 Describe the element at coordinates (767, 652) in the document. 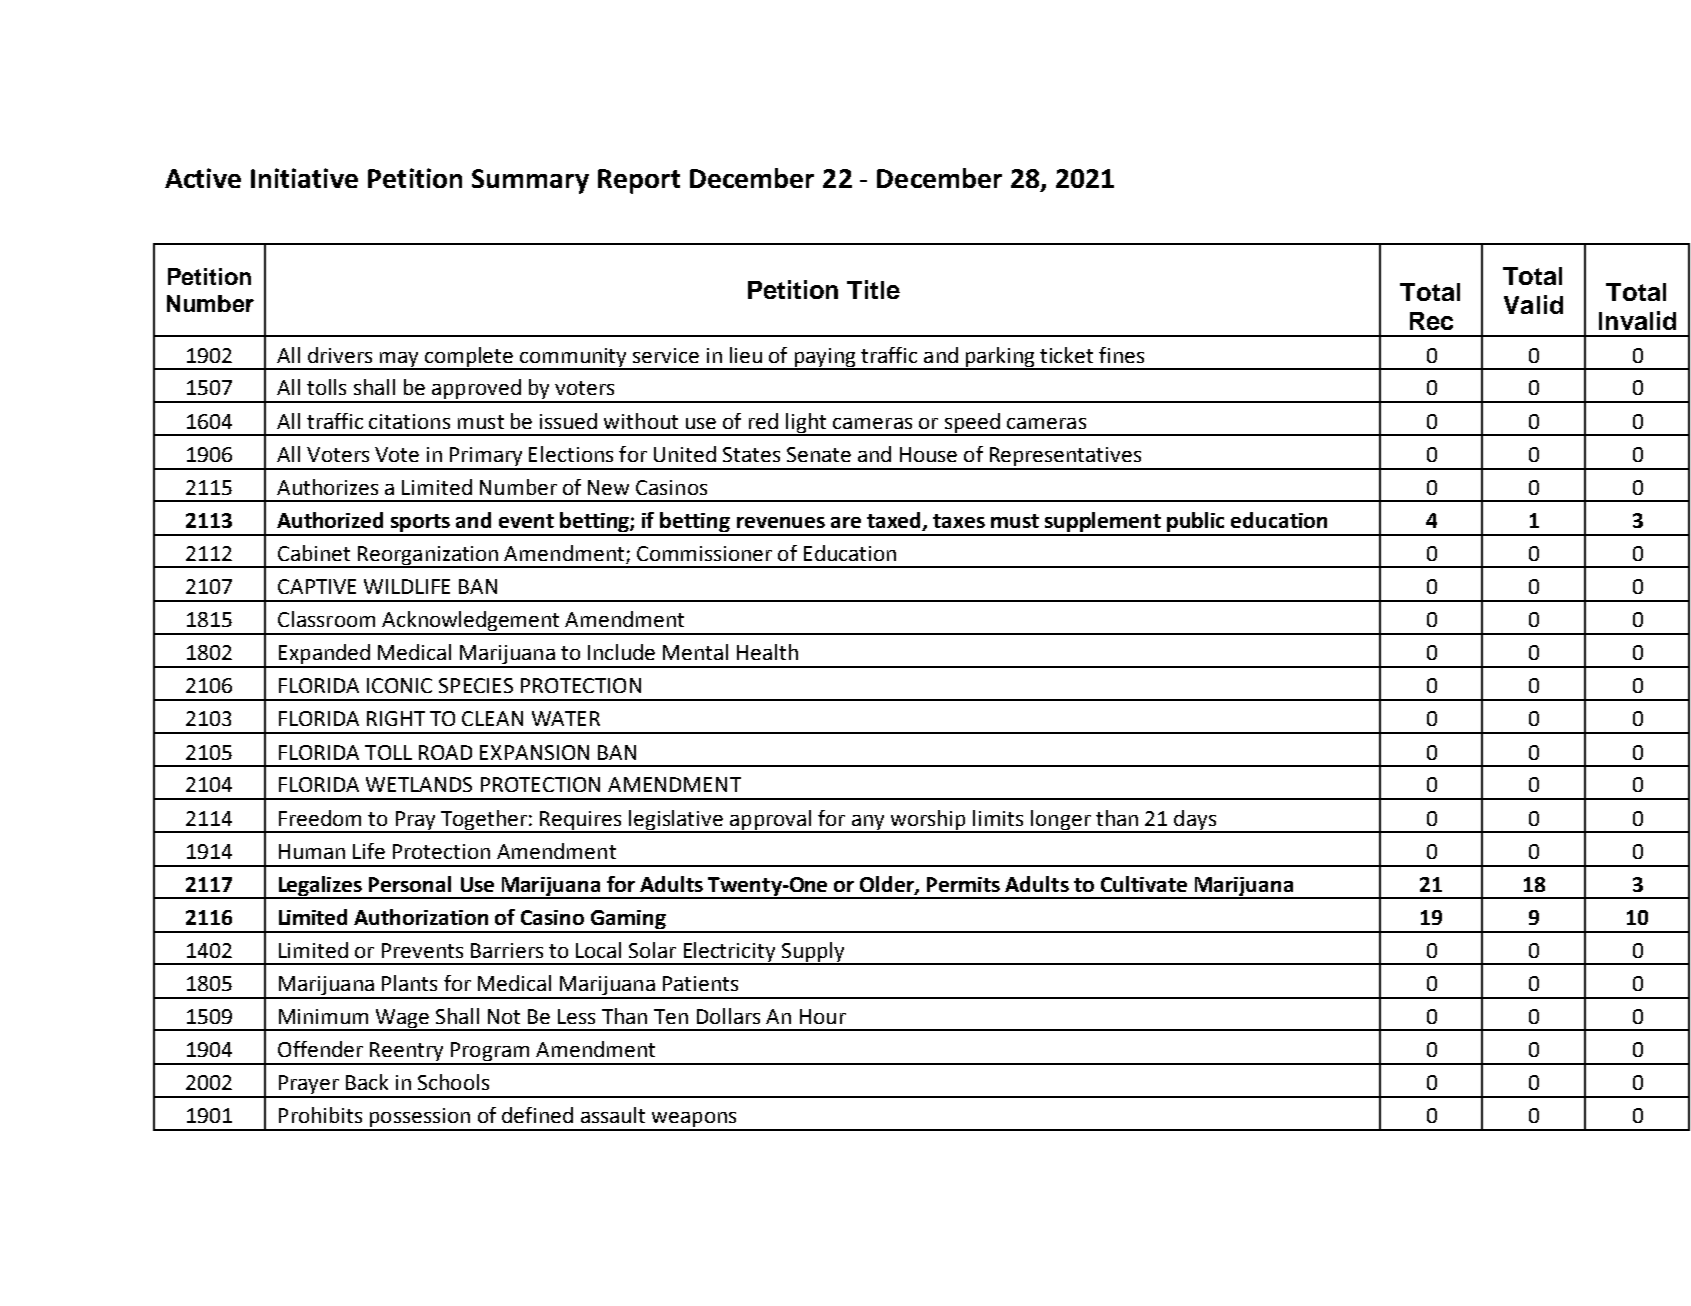

I see `Health` at that location.
